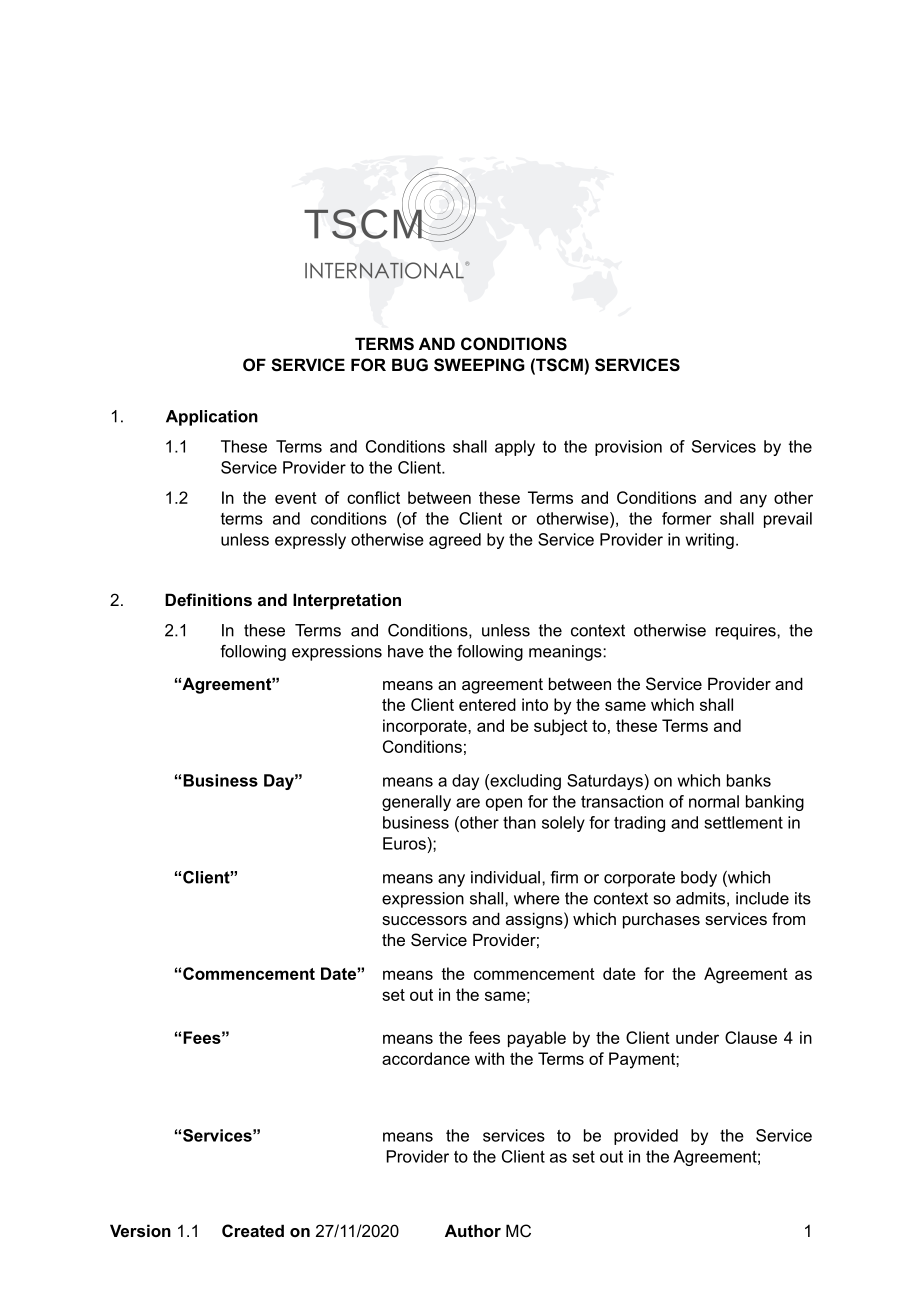 Image resolution: width=924 pixels, height=1307 pixels. I want to click on are, so click(468, 803).
